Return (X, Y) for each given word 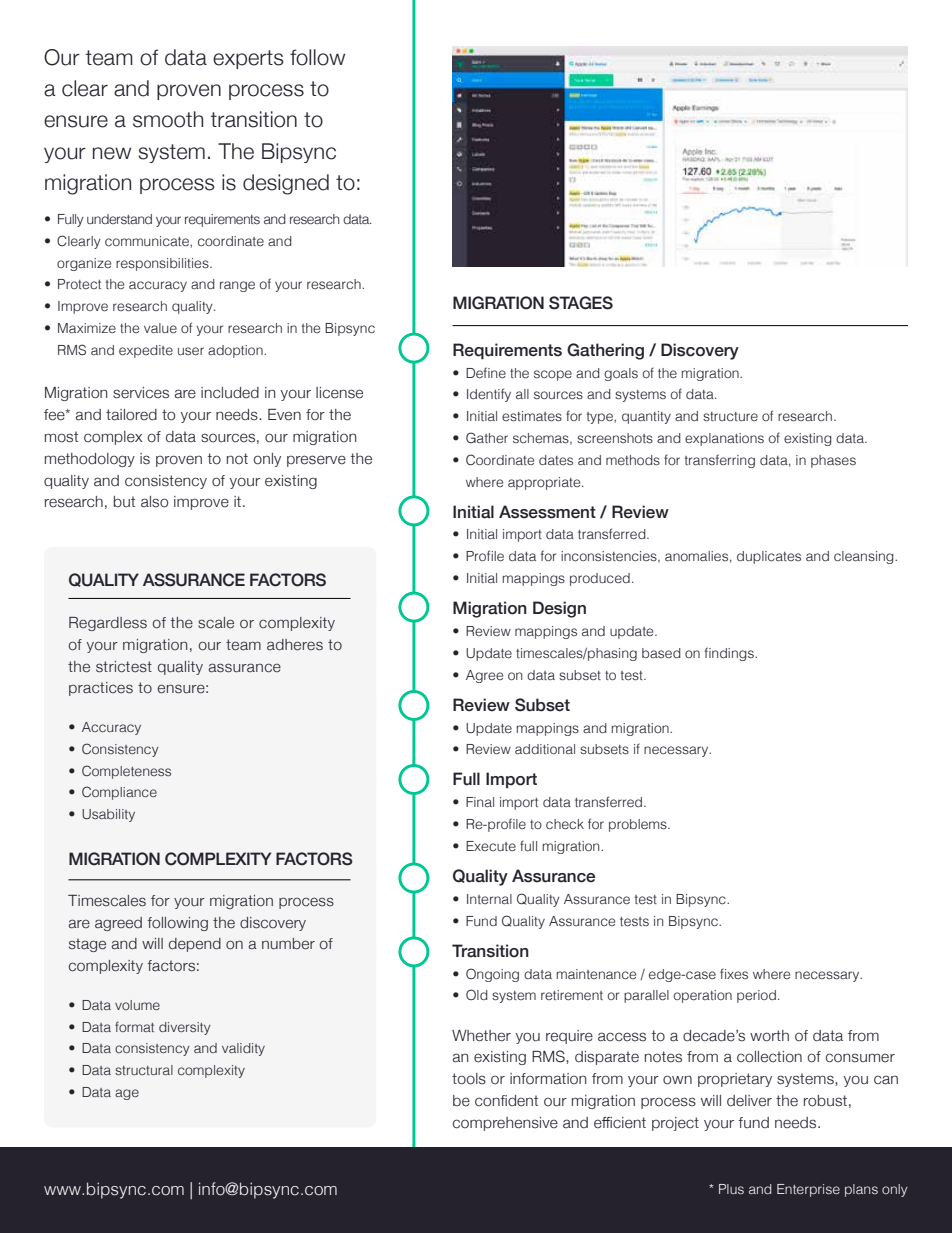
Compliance (119, 793)
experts (248, 59)
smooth (168, 119)
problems (639, 825)
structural (144, 1070)
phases (833, 461)
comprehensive (505, 1124)
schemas (542, 439)
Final (480, 802)
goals (621, 374)
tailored (131, 415)
